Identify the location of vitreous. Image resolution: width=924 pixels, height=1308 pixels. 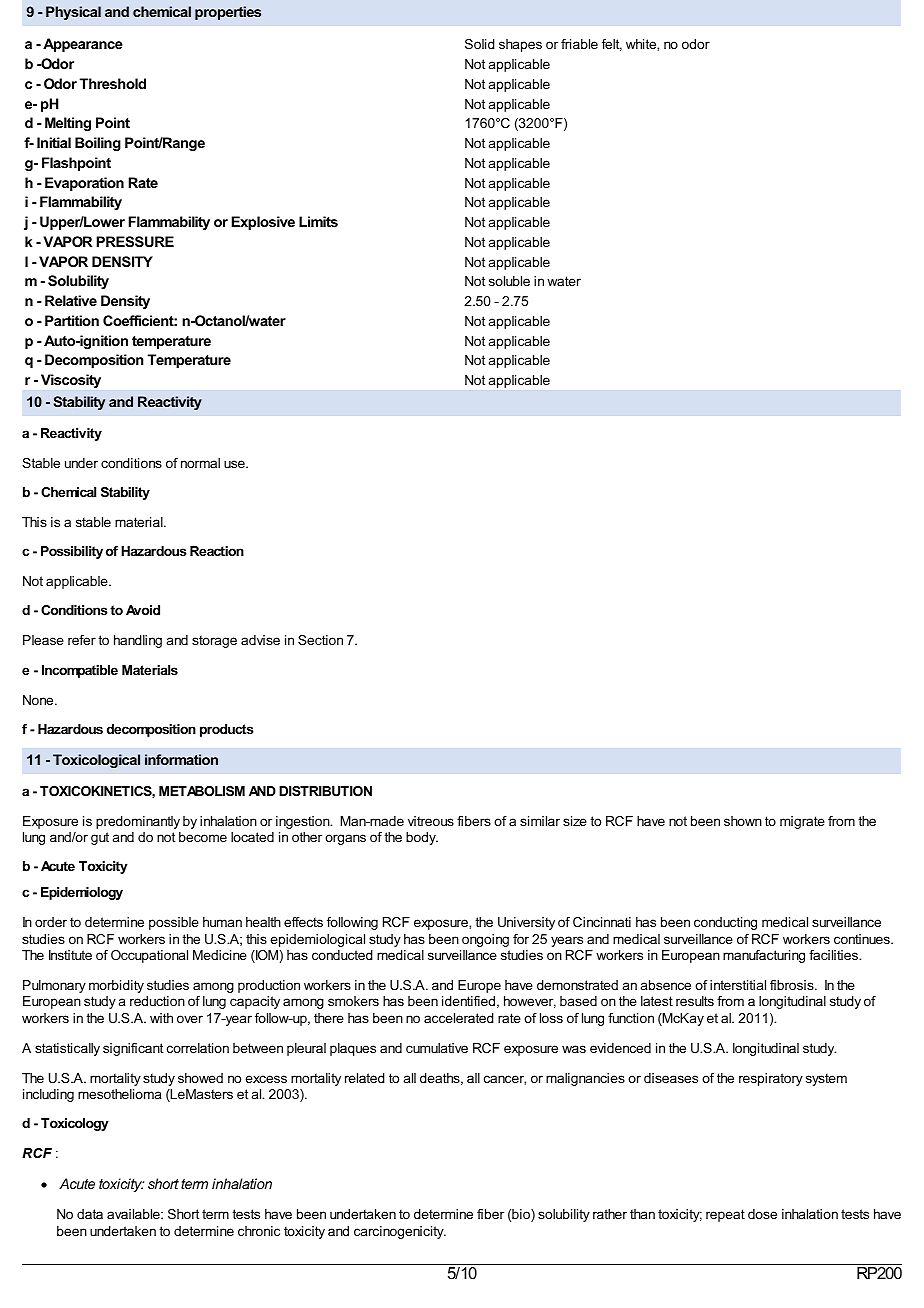
(431, 821).
